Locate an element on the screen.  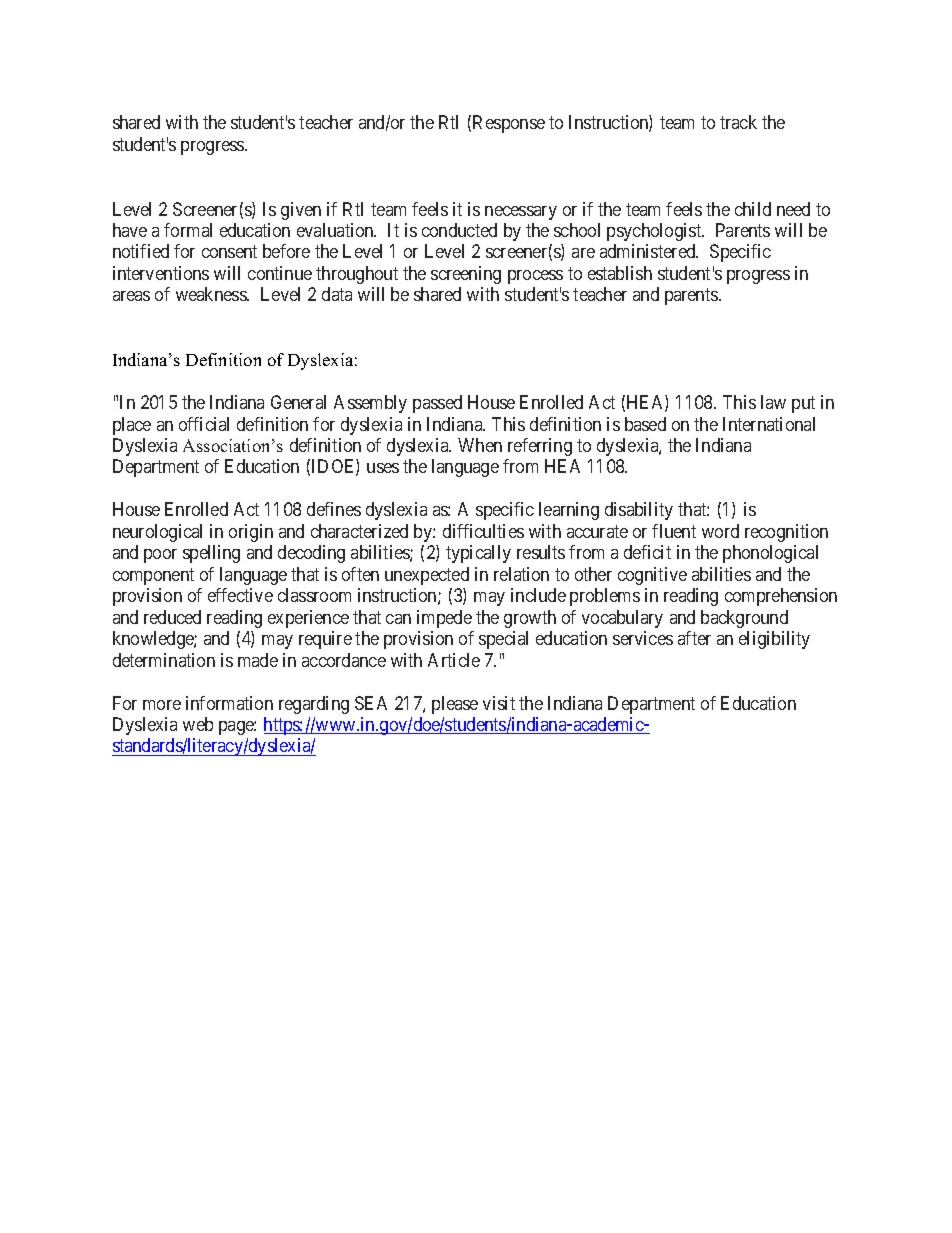
information is located at coordinates (229, 703).
